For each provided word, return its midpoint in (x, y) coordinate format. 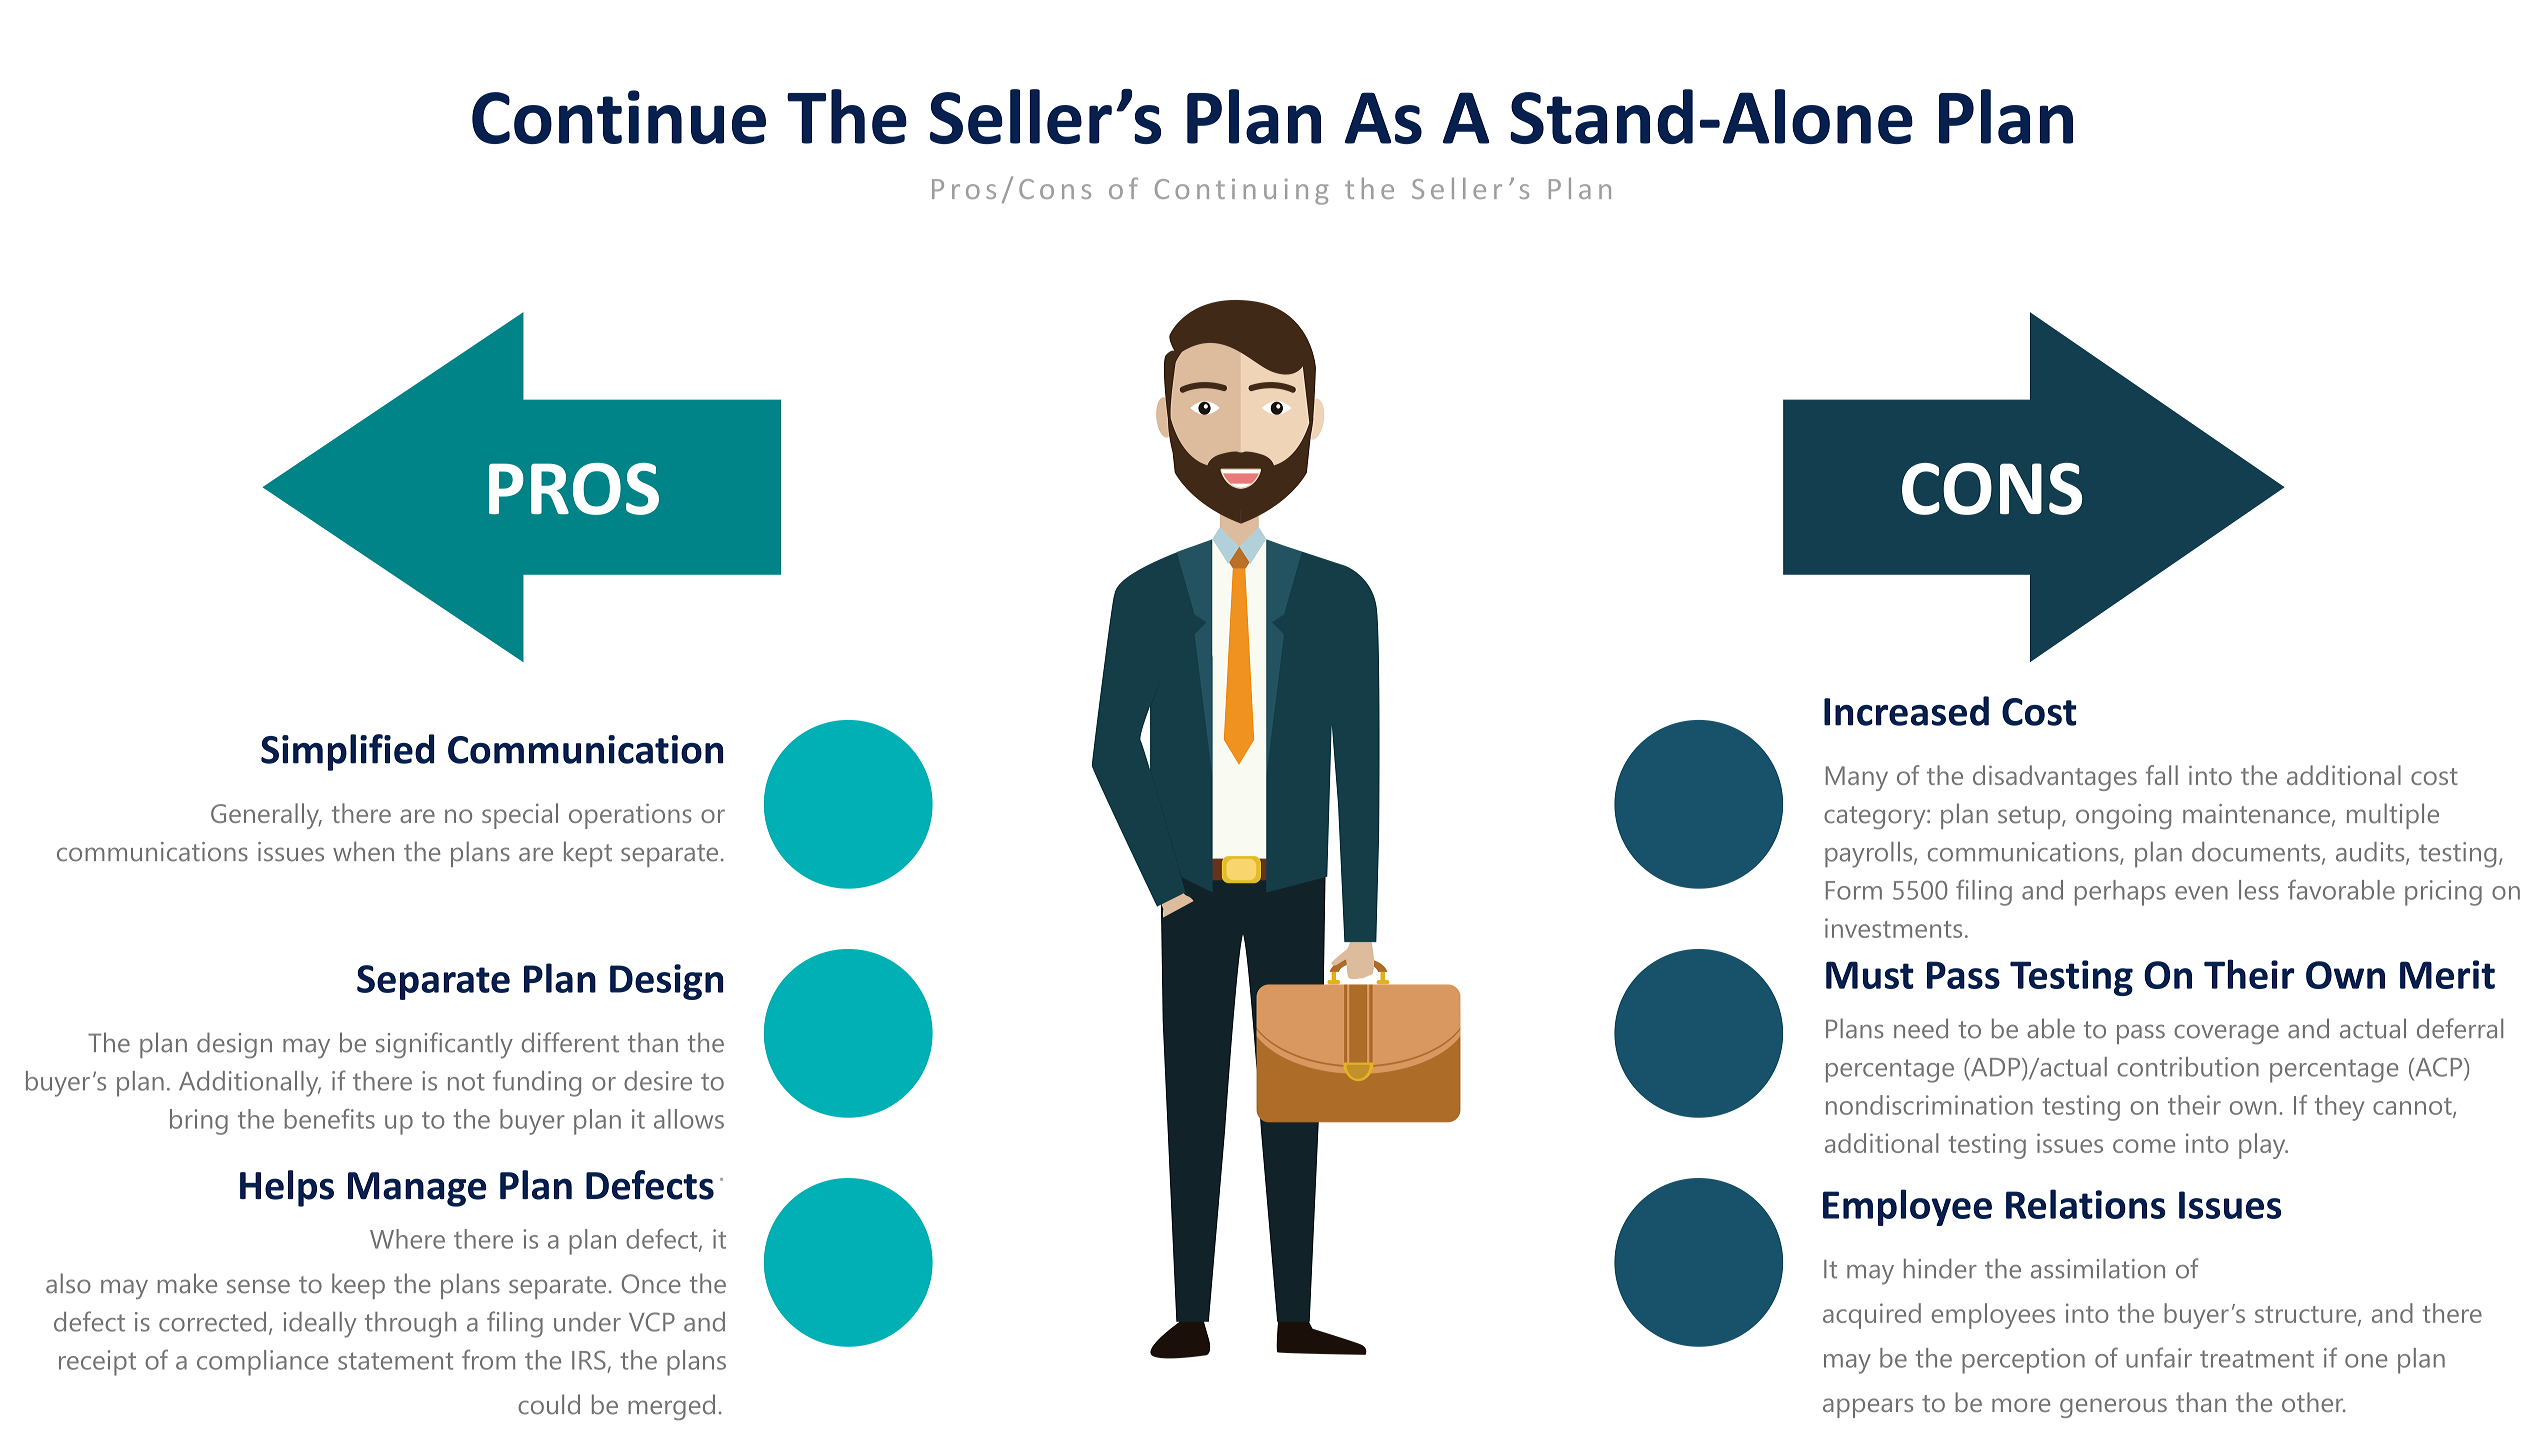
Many (1857, 778)
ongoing (2123, 816)
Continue (619, 117)
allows (689, 1119)
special (520, 816)
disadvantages (2055, 778)
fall (2162, 775)
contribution (2188, 1067)
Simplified (347, 752)
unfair (2159, 1357)
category (1876, 817)
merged (671, 1407)
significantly (444, 1045)
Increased (1906, 711)
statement (395, 1361)
